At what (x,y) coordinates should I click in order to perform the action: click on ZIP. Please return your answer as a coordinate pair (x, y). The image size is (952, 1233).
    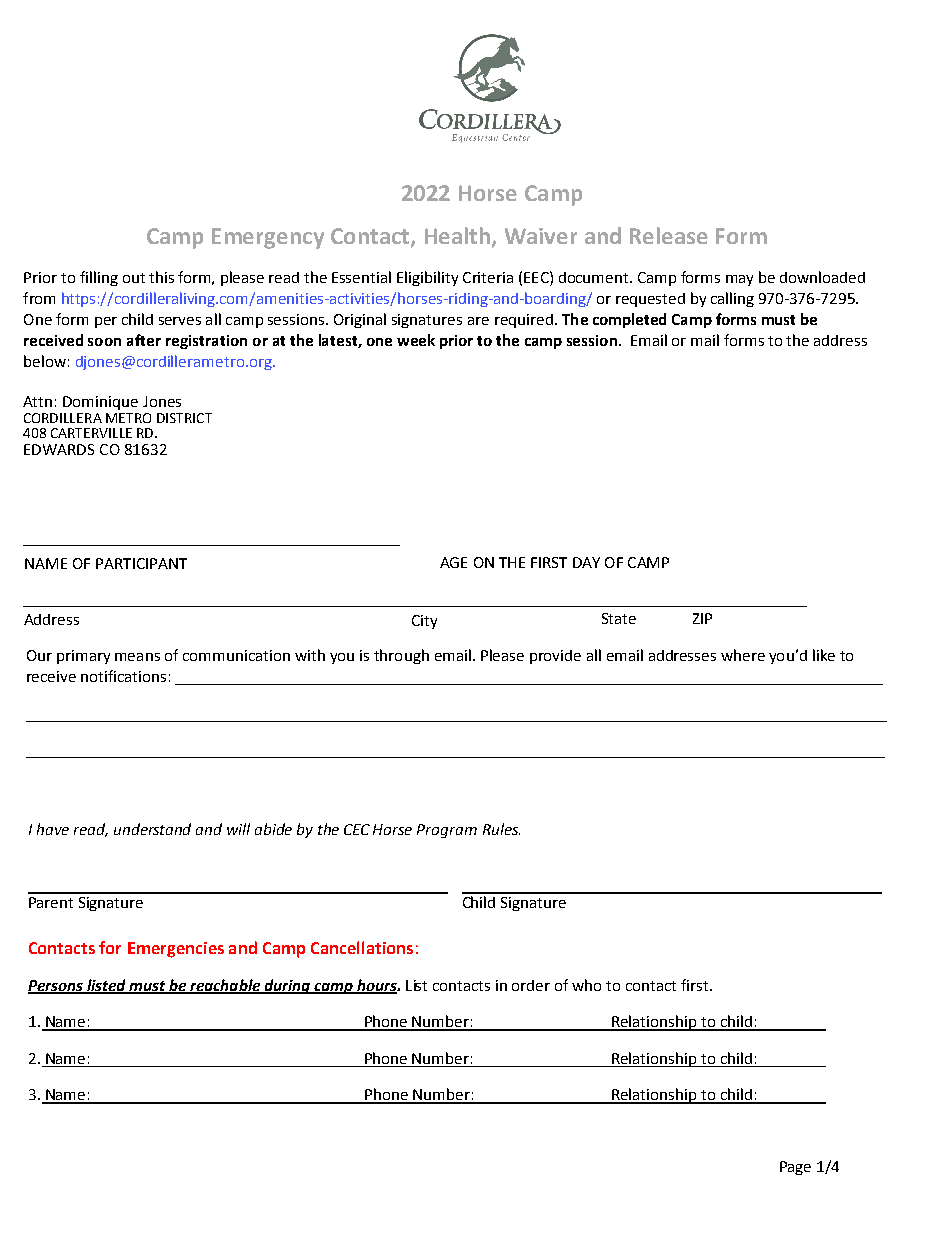
    Looking at the image, I should click on (702, 618).
